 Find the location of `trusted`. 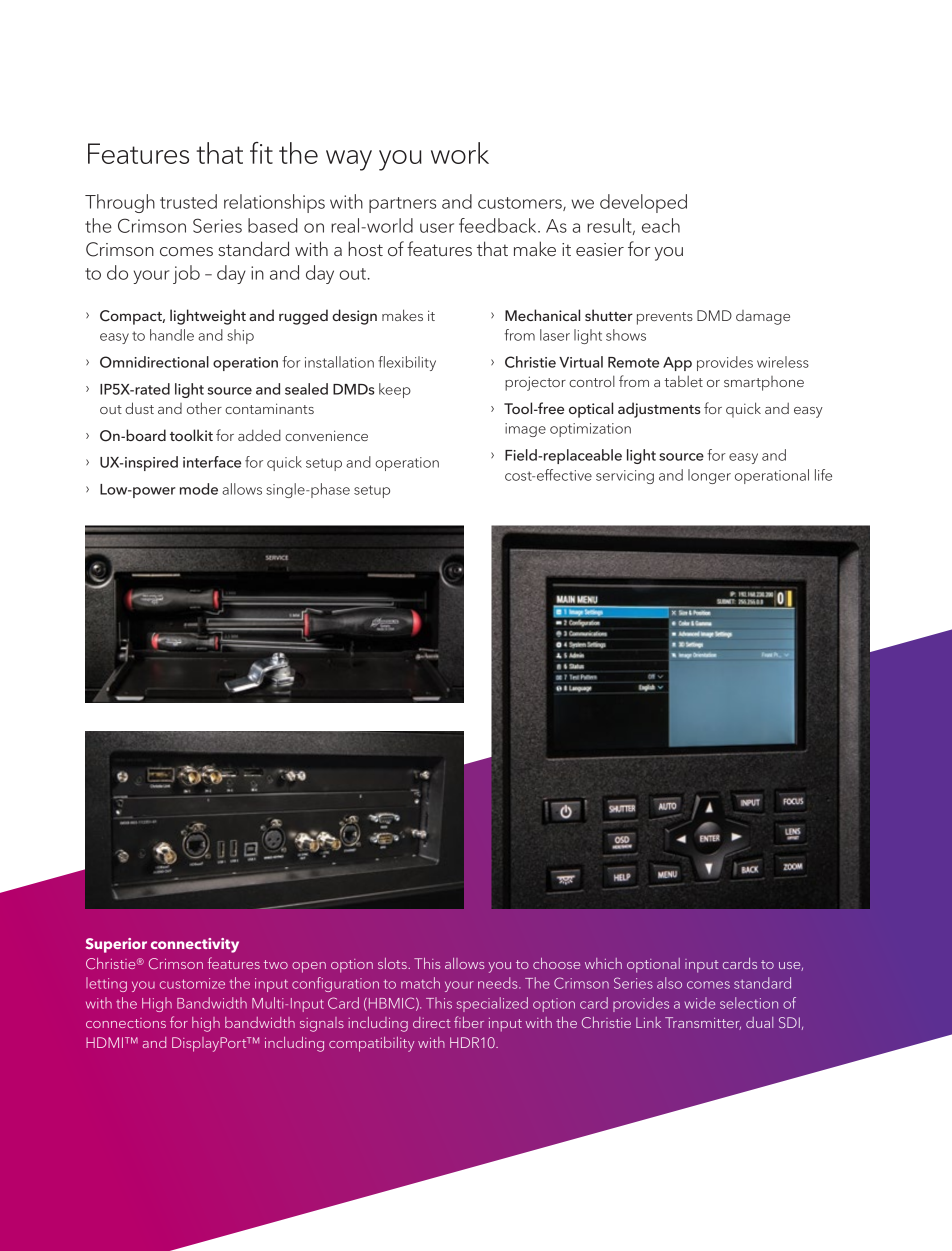

trusted is located at coordinates (188, 201).
